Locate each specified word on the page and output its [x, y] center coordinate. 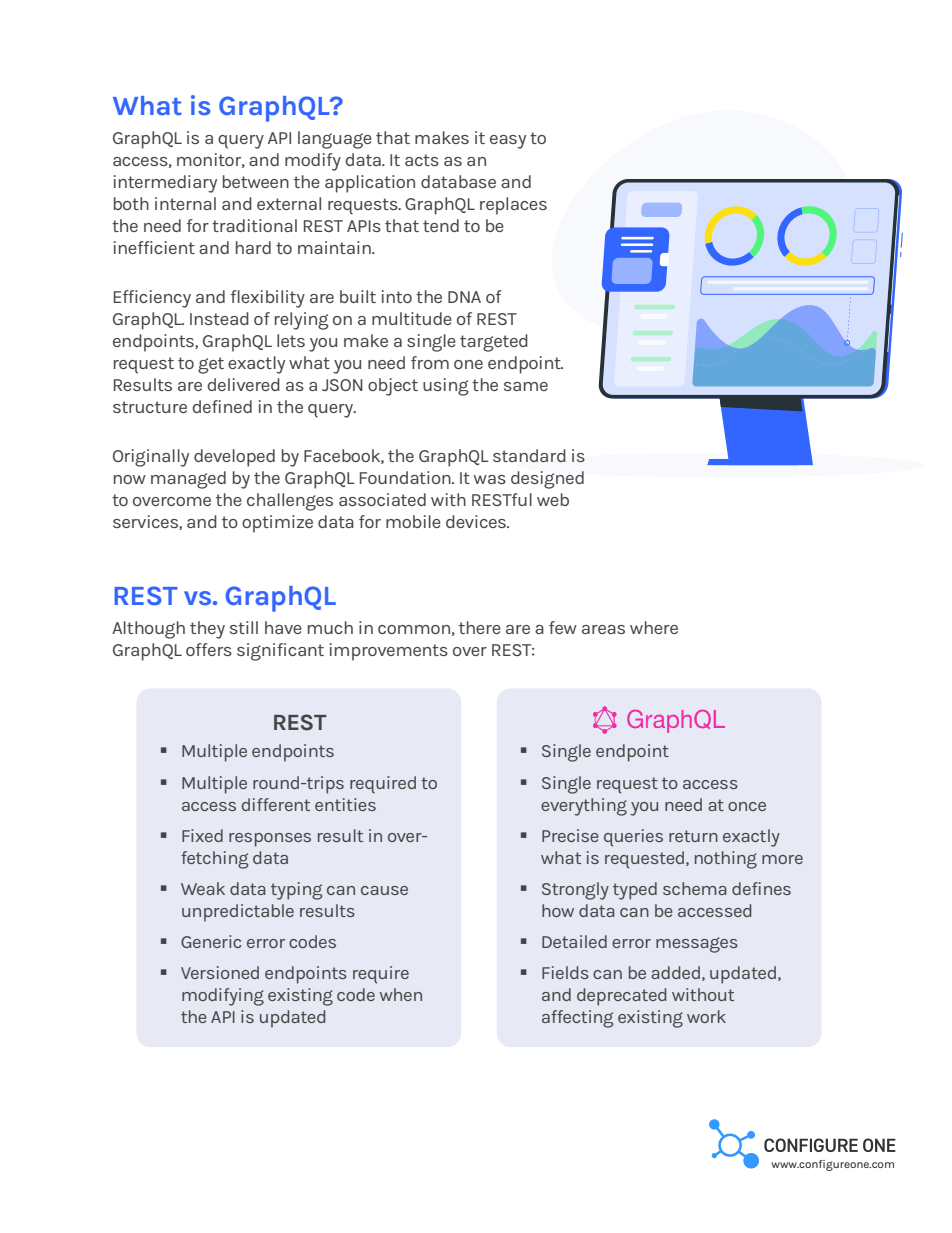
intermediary [165, 184]
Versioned [220, 972]
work [706, 1016]
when [401, 994]
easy [508, 142]
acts [422, 160]
